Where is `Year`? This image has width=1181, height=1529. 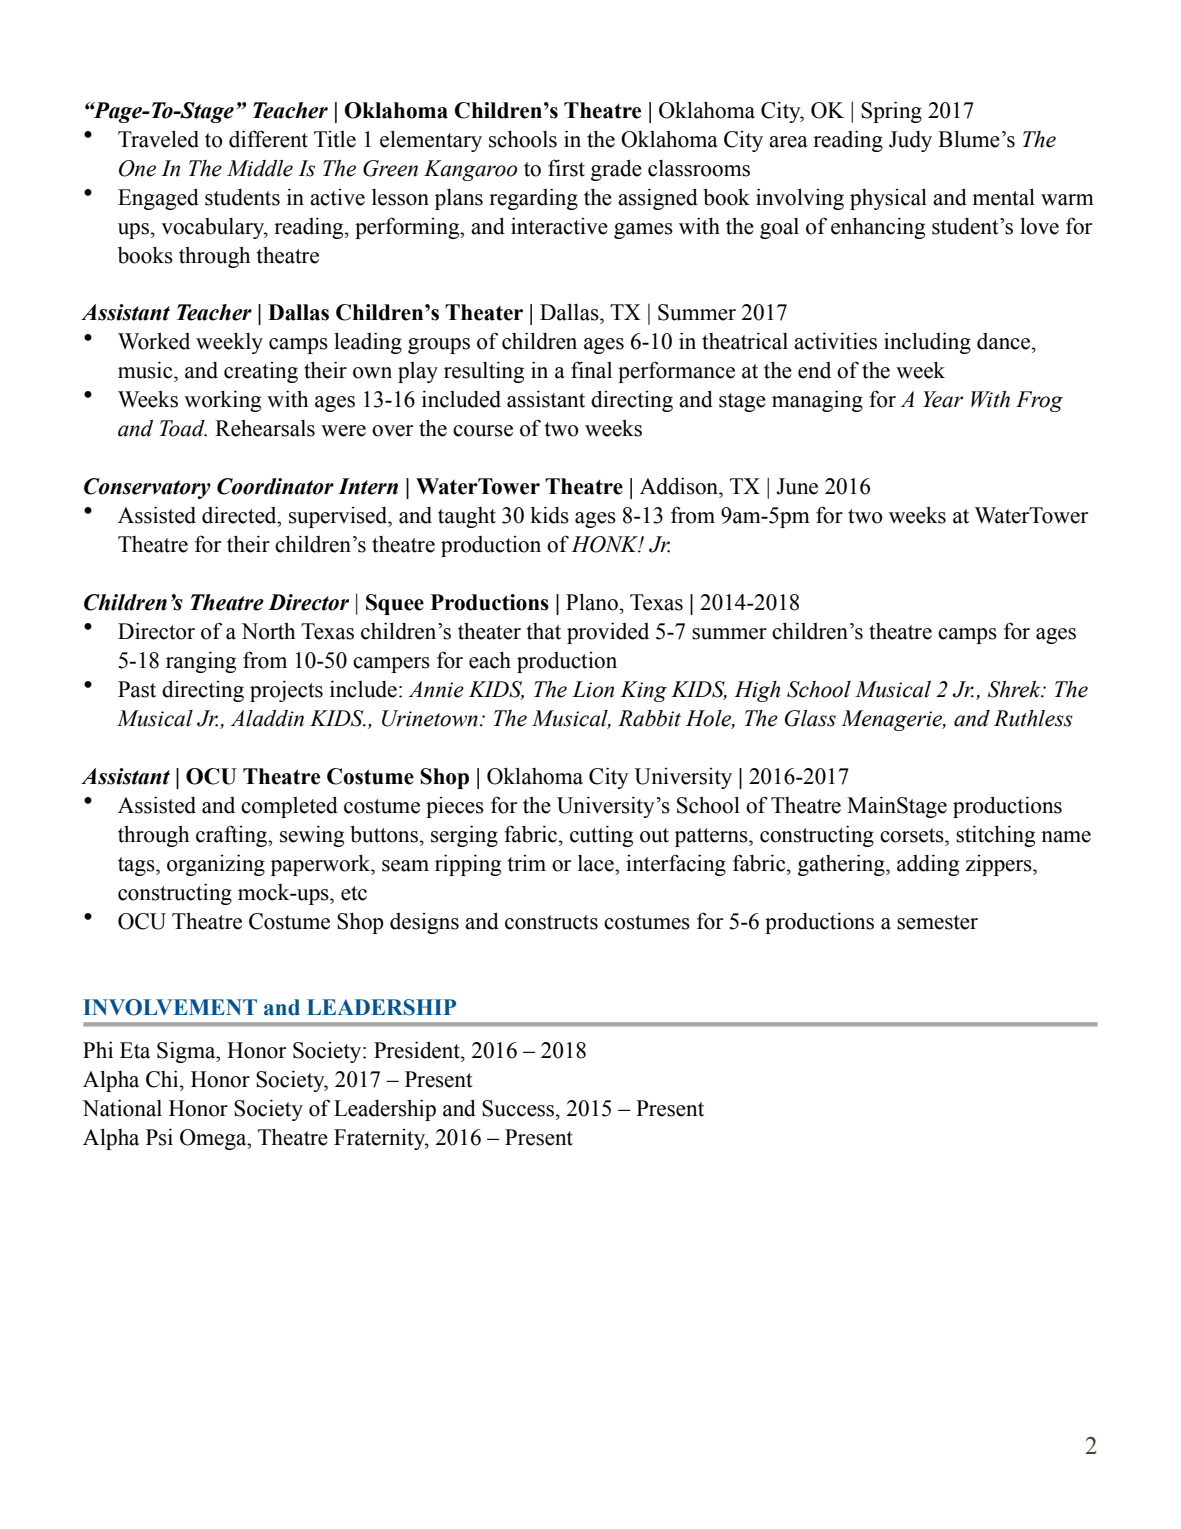 Year is located at coordinates (943, 399).
